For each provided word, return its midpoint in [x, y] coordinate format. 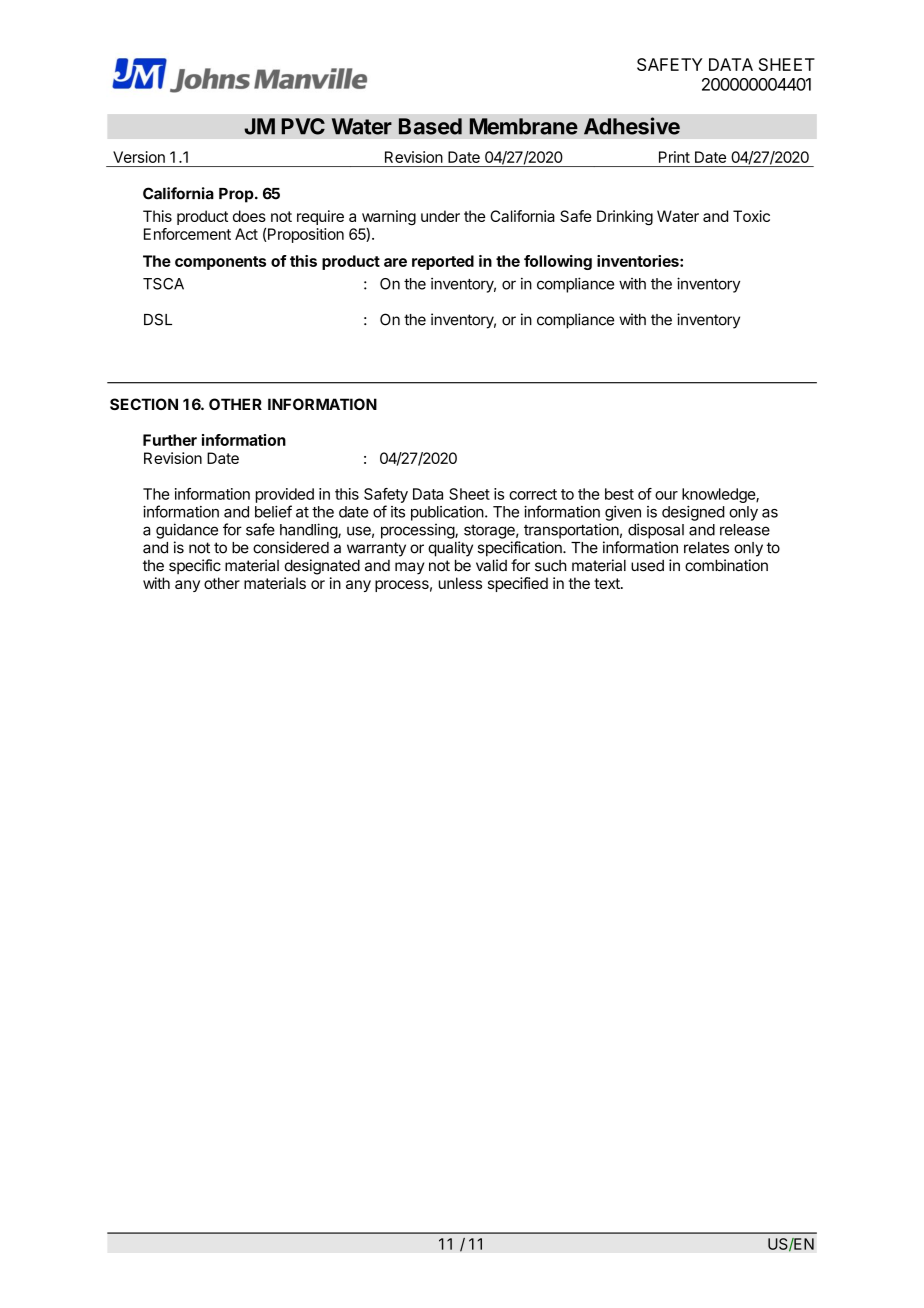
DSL [158, 319]
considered [291, 547]
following [558, 262]
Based [430, 126]
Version [139, 157]
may [410, 568]
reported [443, 262]
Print [674, 157]
